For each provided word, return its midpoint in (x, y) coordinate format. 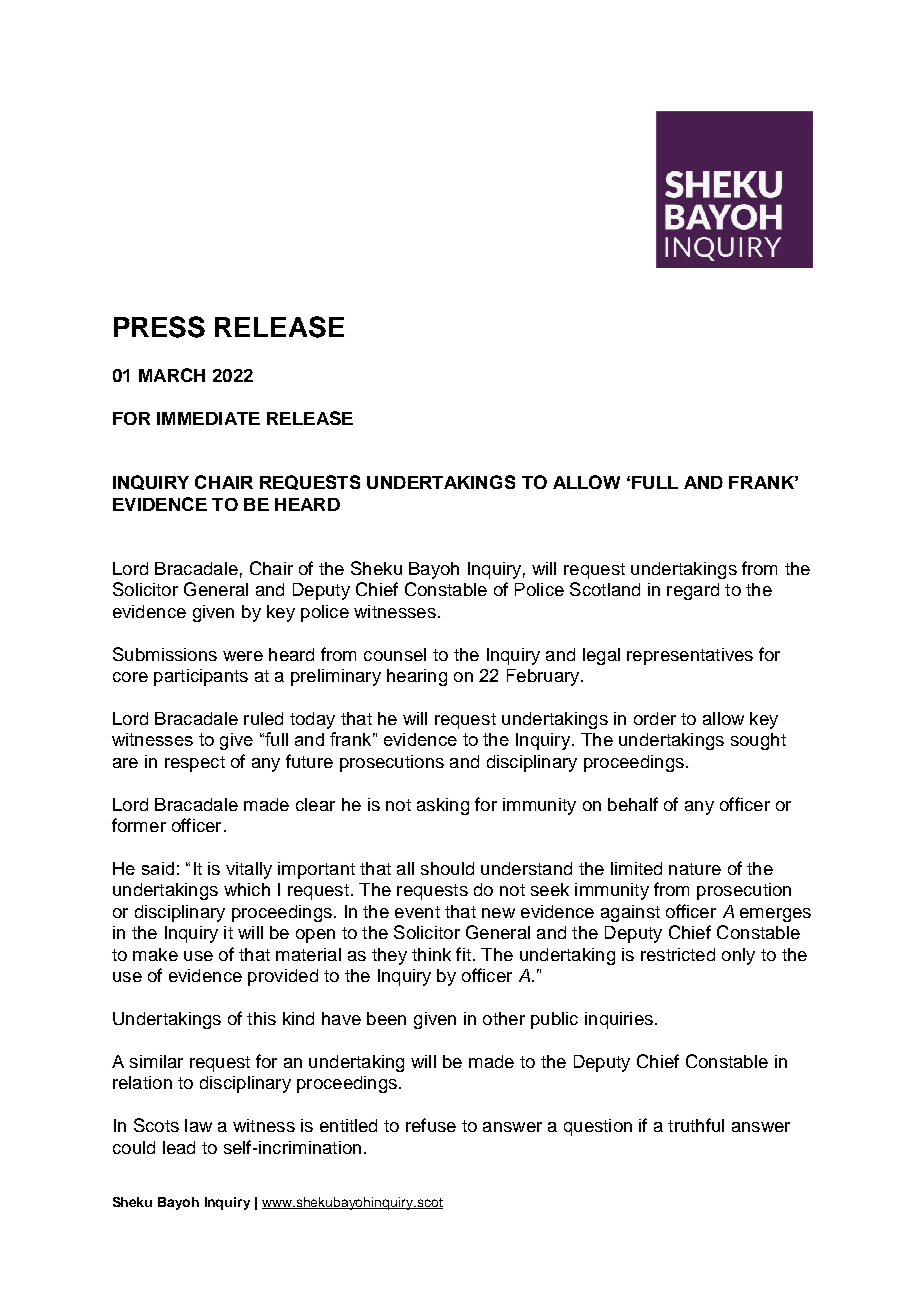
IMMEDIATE (208, 418)
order (655, 718)
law (198, 1125)
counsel (395, 654)
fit (463, 954)
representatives (690, 656)
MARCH (172, 375)
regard (693, 591)
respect (195, 764)
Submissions (165, 654)
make (155, 954)
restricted (678, 954)
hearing (417, 677)
